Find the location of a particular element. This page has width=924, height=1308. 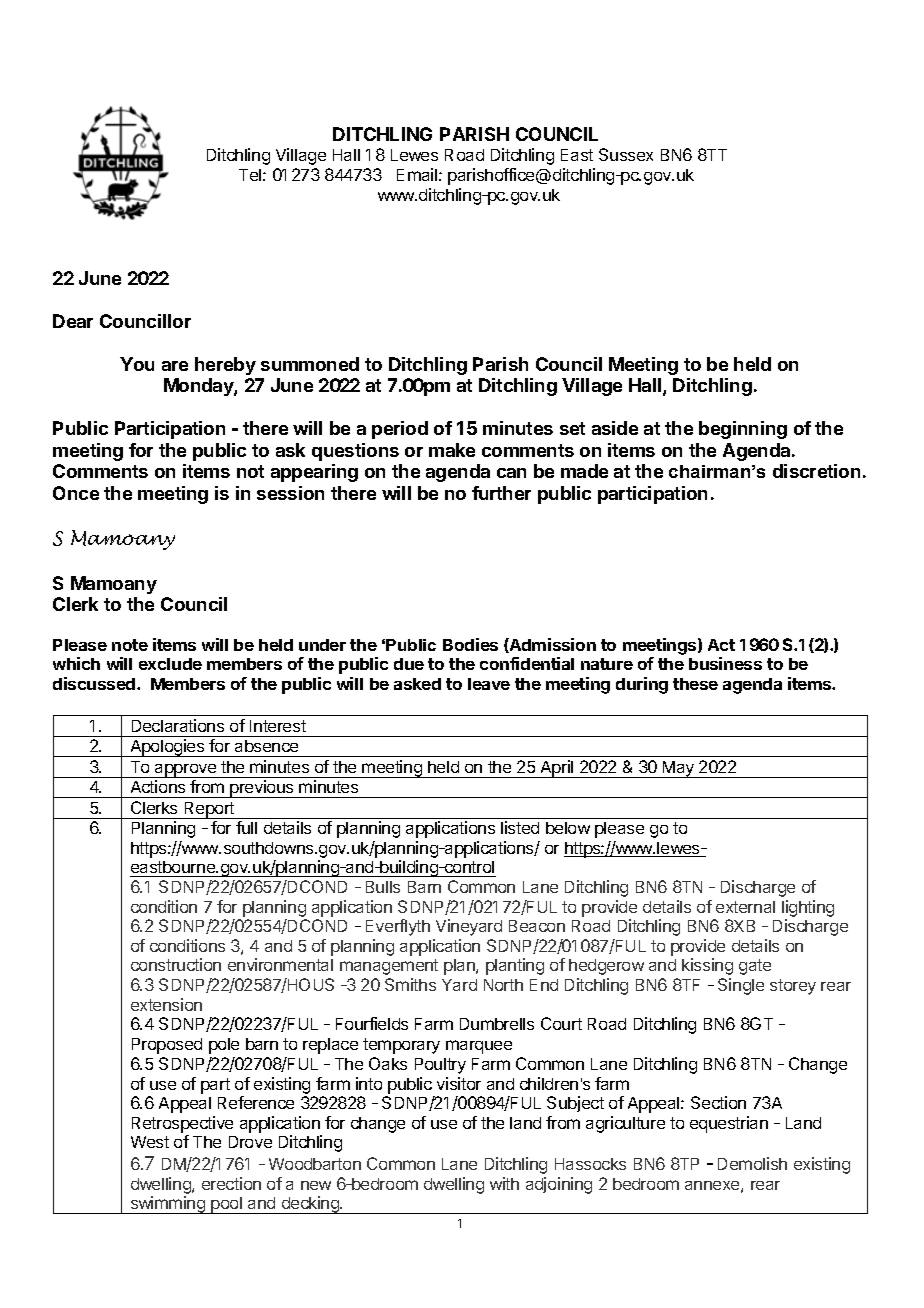

full is located at coordinates (246, 827).
